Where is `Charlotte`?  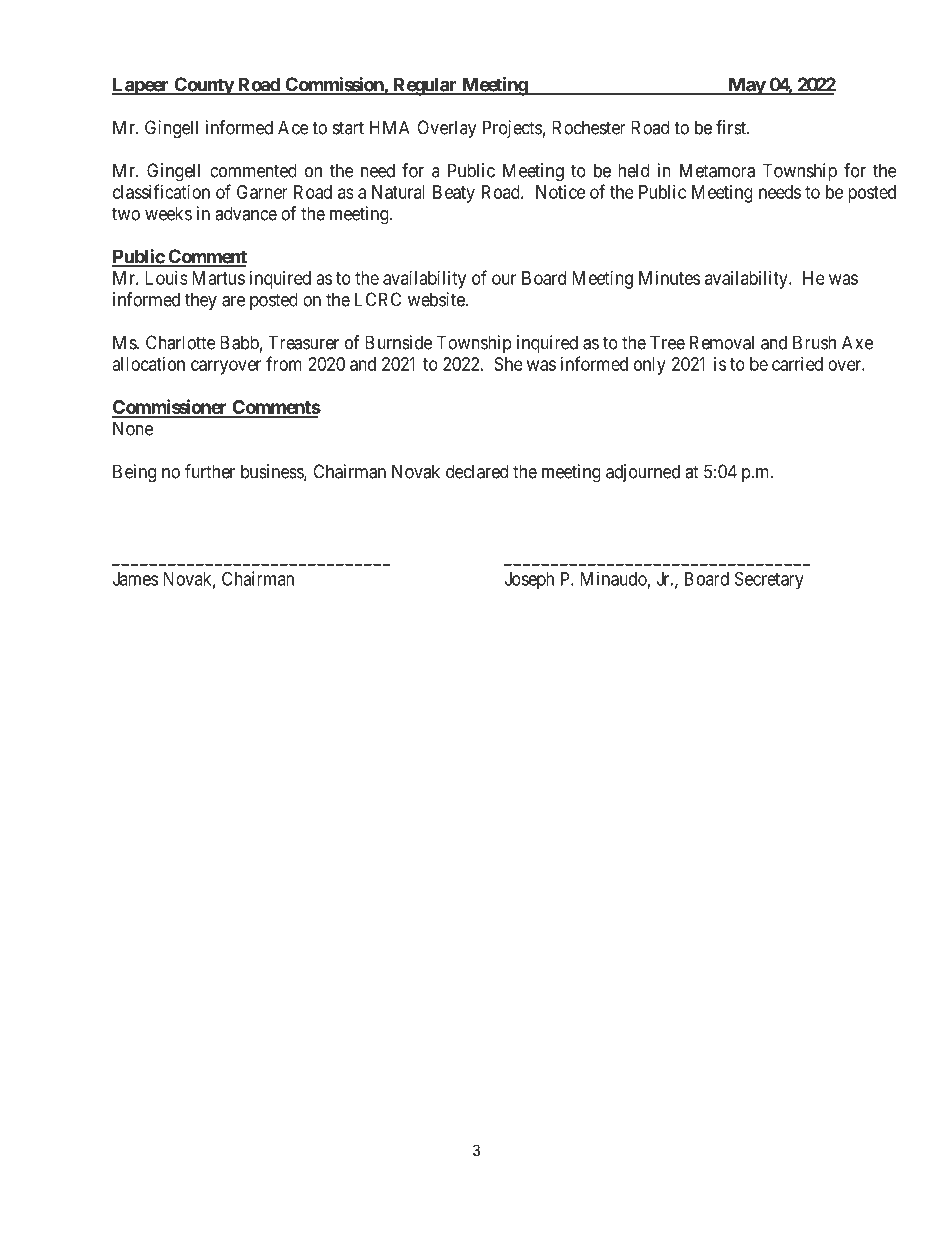
Charlotte is located at coordinates (181, 342).
